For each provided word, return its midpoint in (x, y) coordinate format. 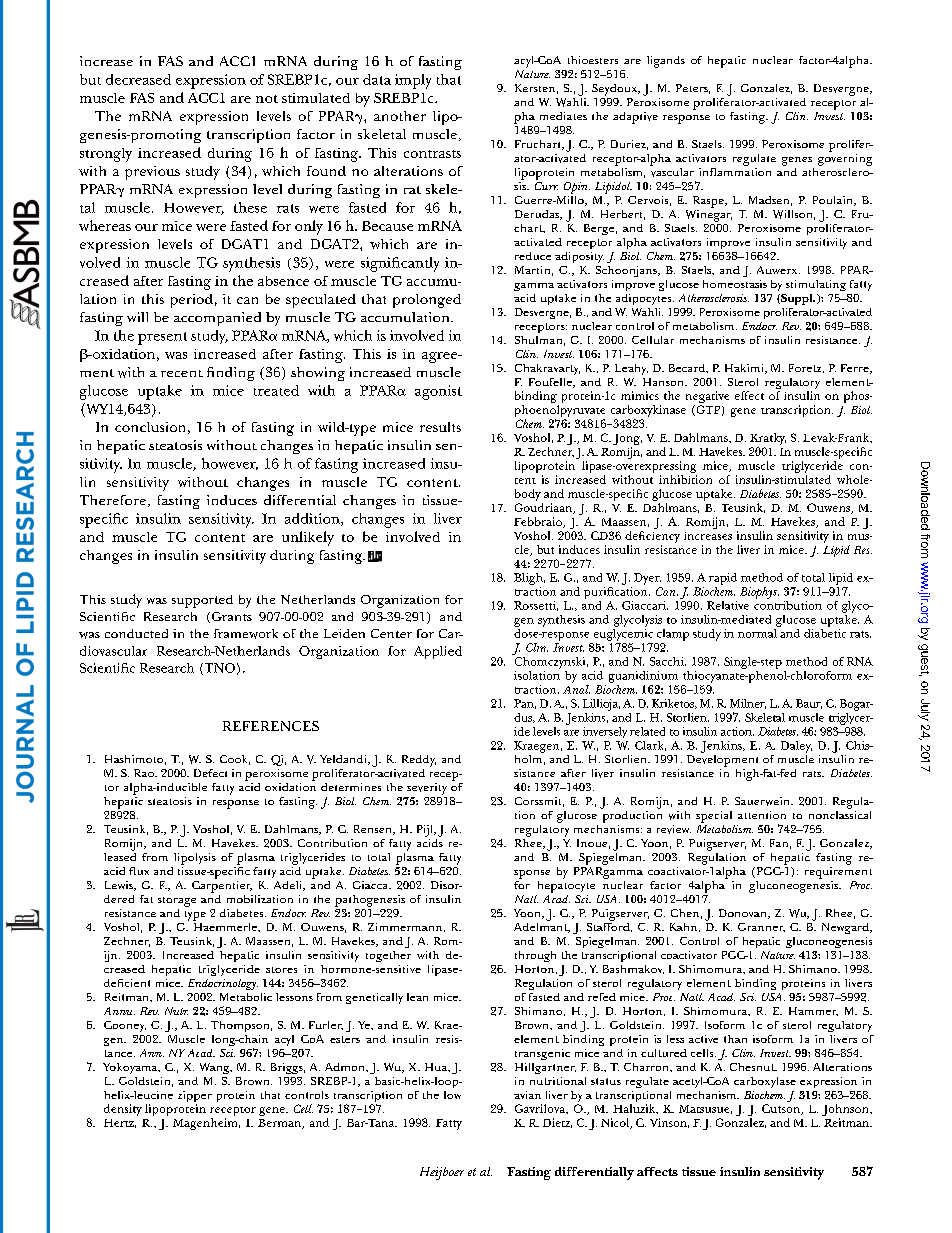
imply (413, 81)
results (440, 427)
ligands (666, 62)
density (123, 1110)
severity (427, 789)
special (714, 817)
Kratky (768, 440)
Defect (210, 773)
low (452, 1095)
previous (152, 173)
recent (182, 373)
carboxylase (765, 1082)
